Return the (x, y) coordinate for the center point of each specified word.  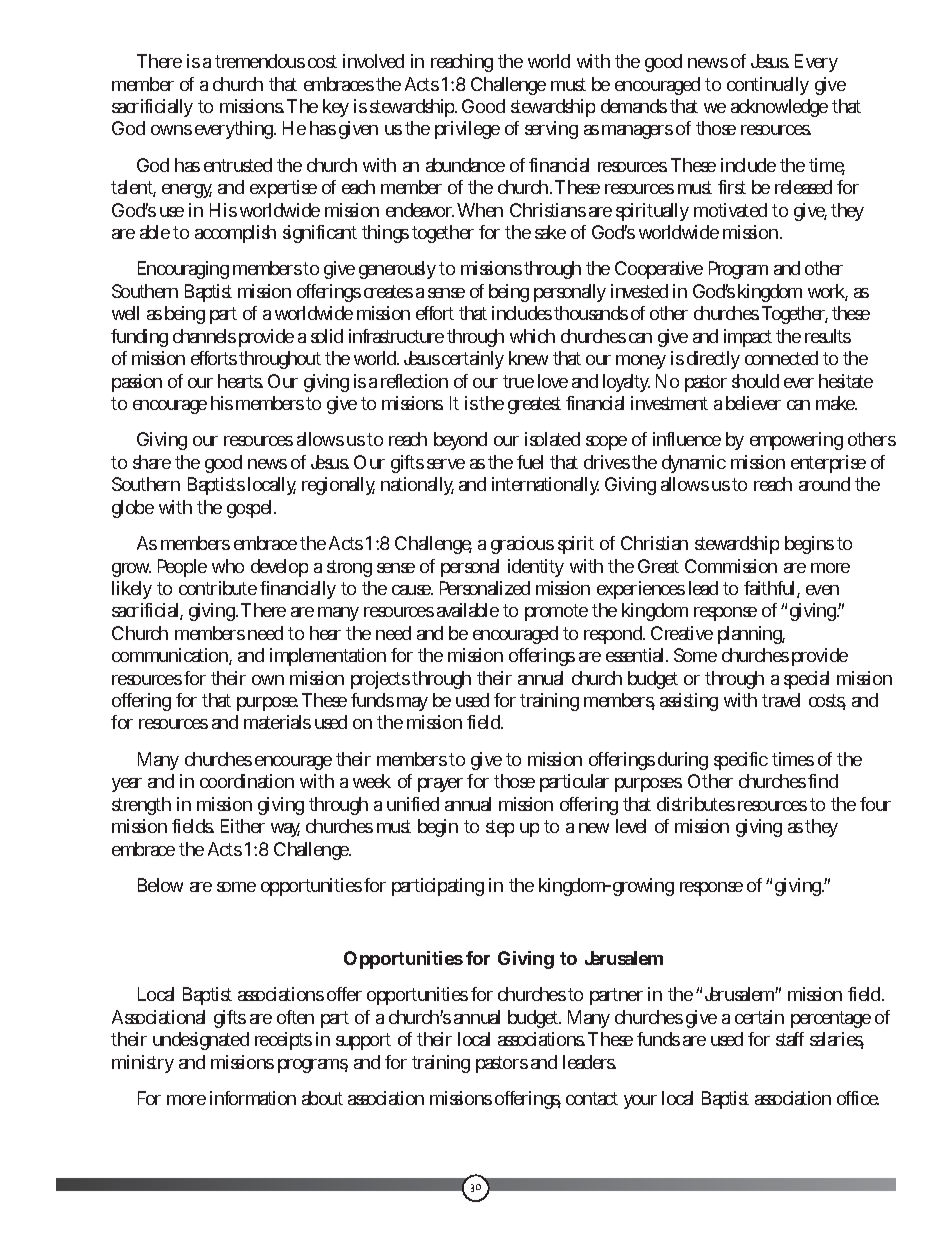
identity (536, 568)
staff (790, 1039)
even (822, 590)
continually (768, 86)
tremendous (260, 61)
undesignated (201, 1041)
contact (592, 1098)
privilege (467, 130)
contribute (218, 588)
